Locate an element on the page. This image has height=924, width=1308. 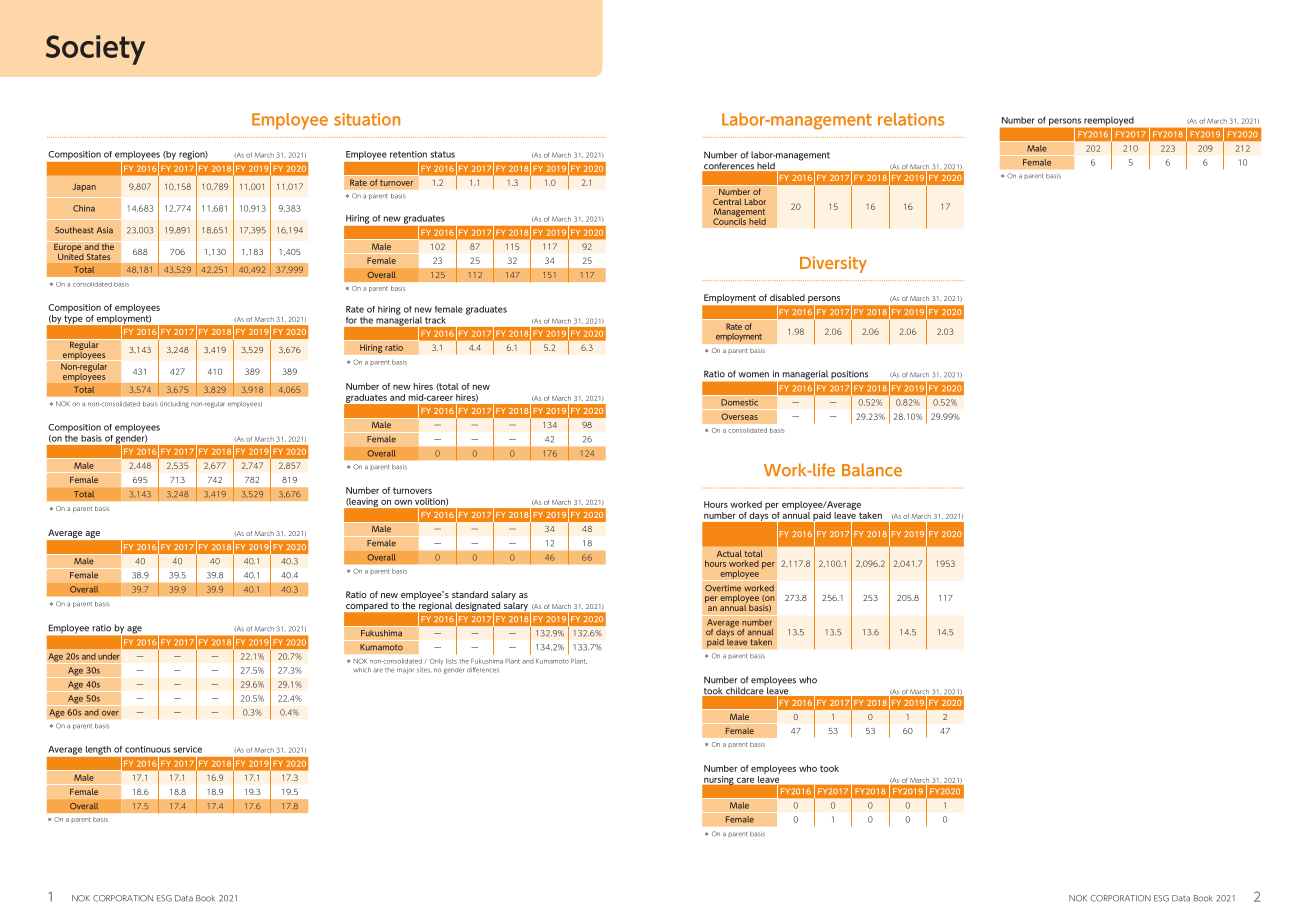
situation is located at coordinates (367, 119).
